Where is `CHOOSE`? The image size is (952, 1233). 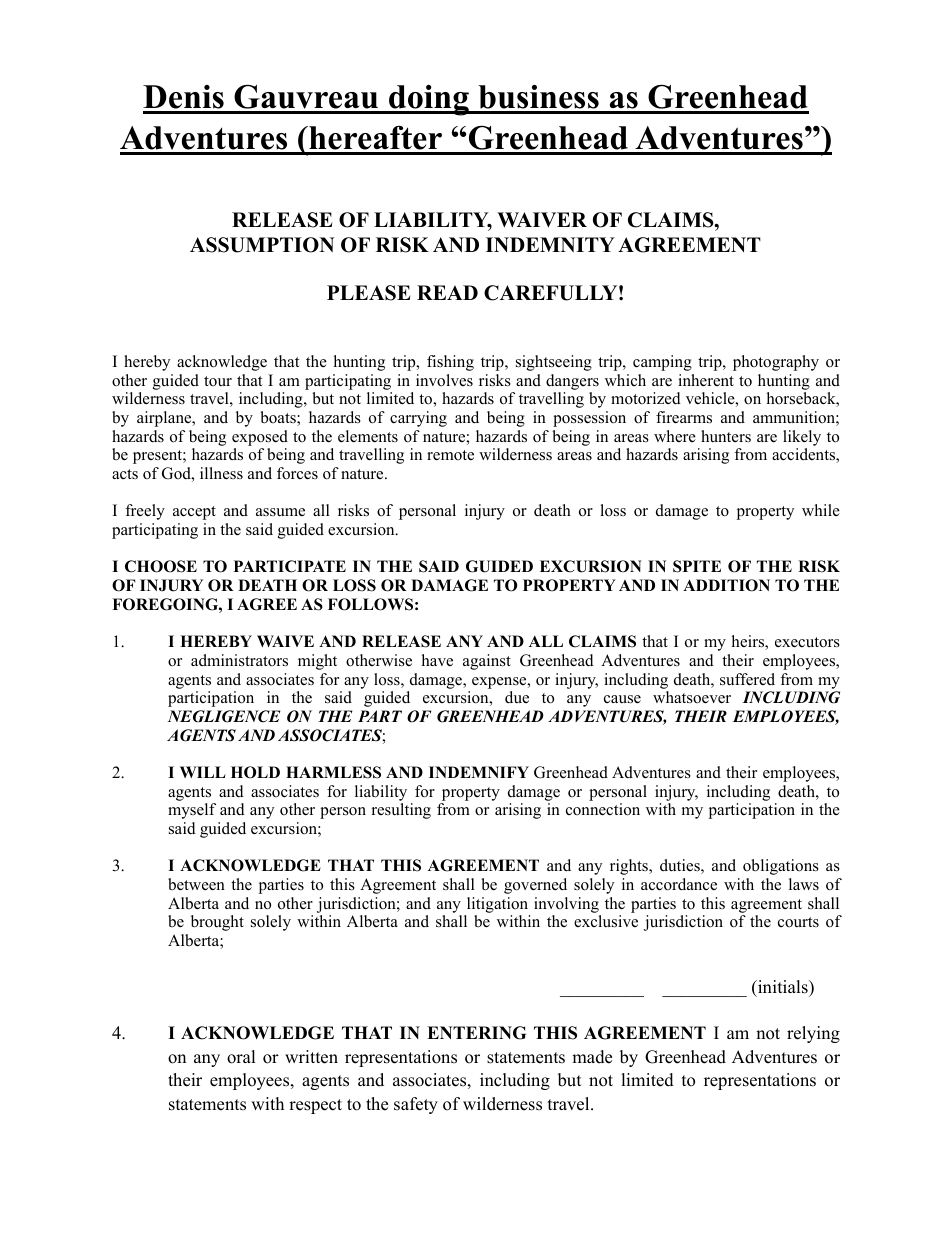 CHOOSE is located at coordinates (161, 566).
